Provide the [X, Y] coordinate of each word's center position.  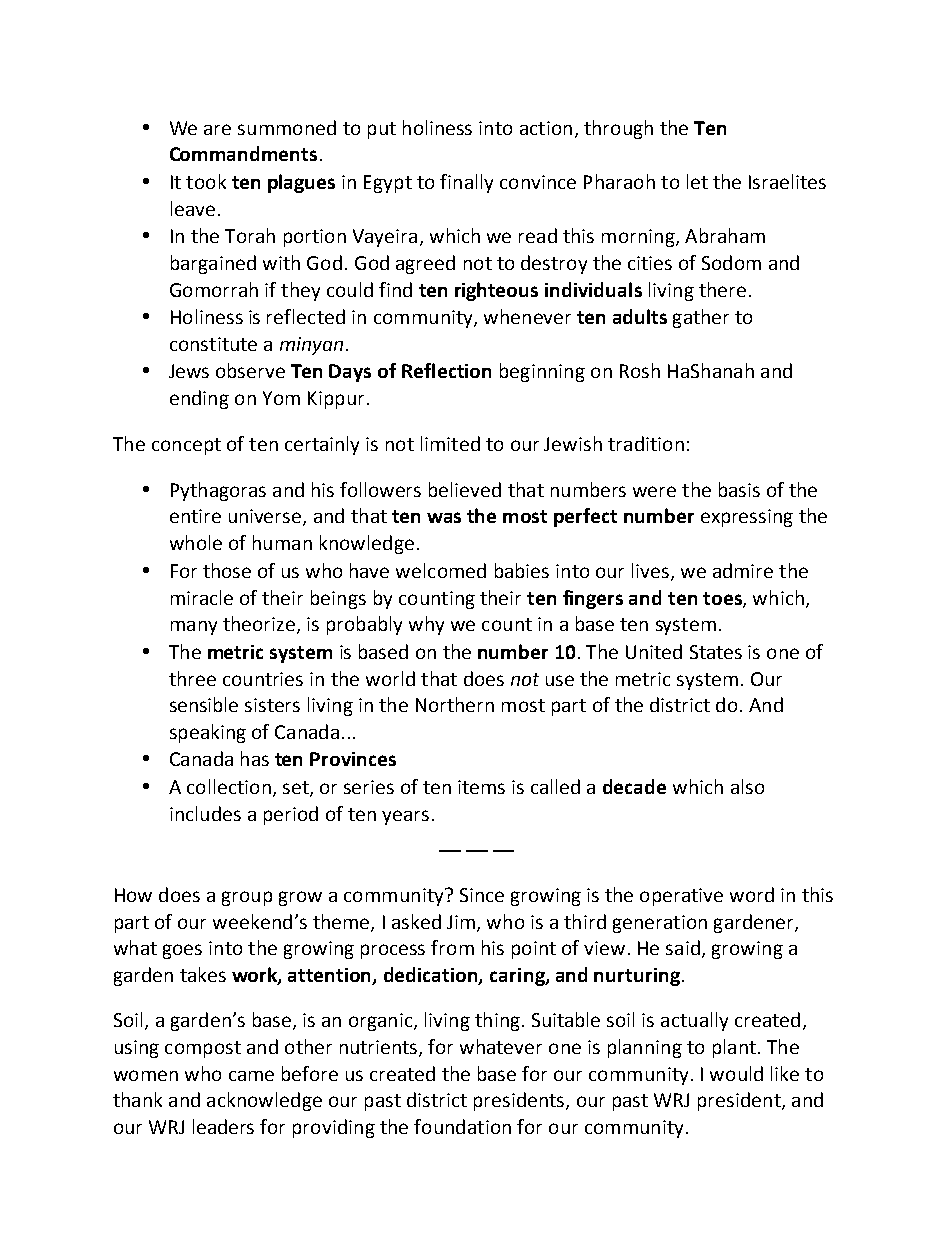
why [426, 625]
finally [466, 183]
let [697, 181]
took [206, 181]
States [716, 652]
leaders [223, 1126]
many [194, 628]
